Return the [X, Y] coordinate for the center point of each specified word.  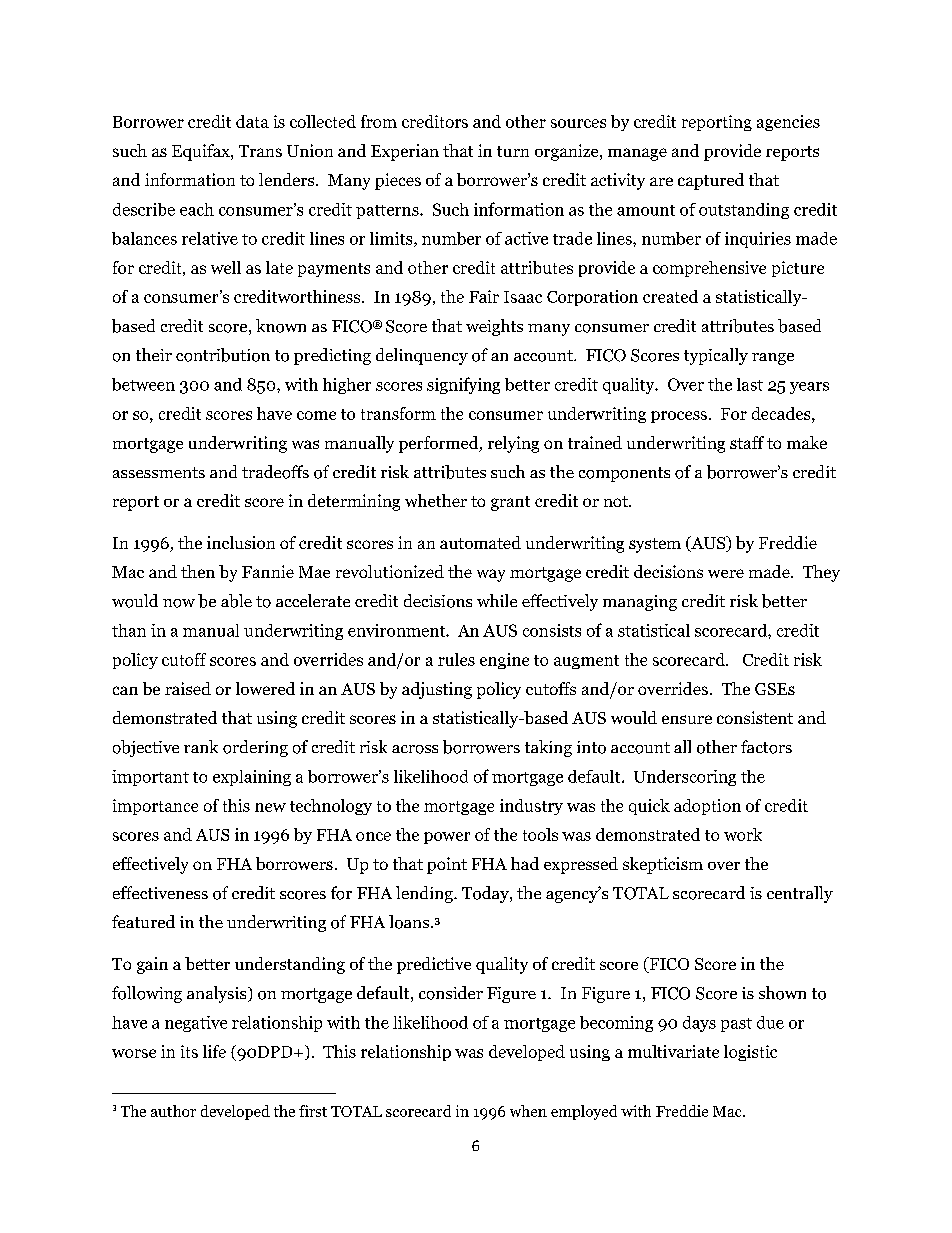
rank [201, 746]
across [415, 749]
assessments [159, 472]
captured [711, 181]
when [528, 1111]
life [214, 1051]
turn [513, 151]
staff [747, 442]
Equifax [202, 152]
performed [440, 444]
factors [766, 747]
